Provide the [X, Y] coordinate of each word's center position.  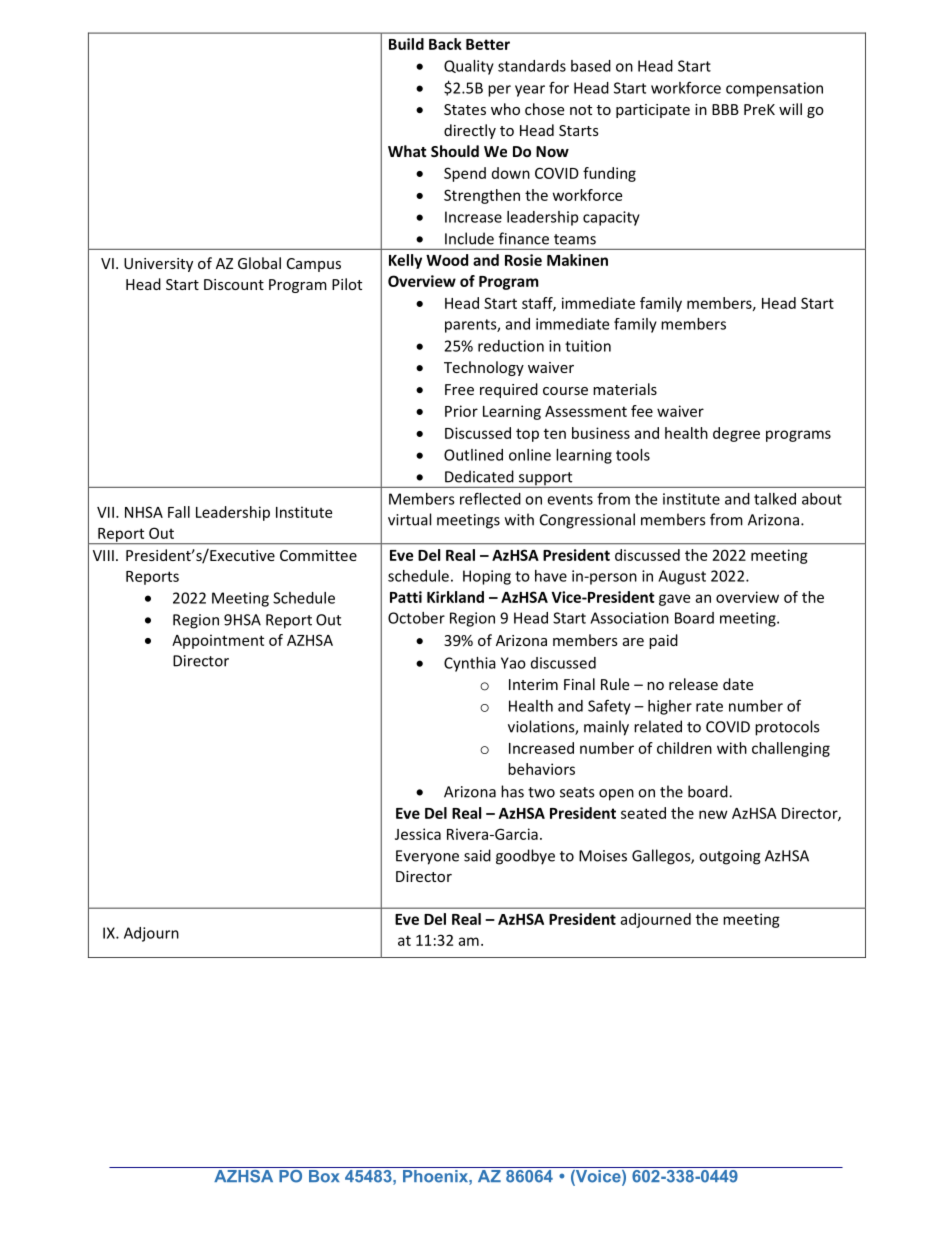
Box [324, 1176]
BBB [725, 109]
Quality [469, 67]
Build [406, 44]
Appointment [218, 641]
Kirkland [455, 597]
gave [674, 600]
